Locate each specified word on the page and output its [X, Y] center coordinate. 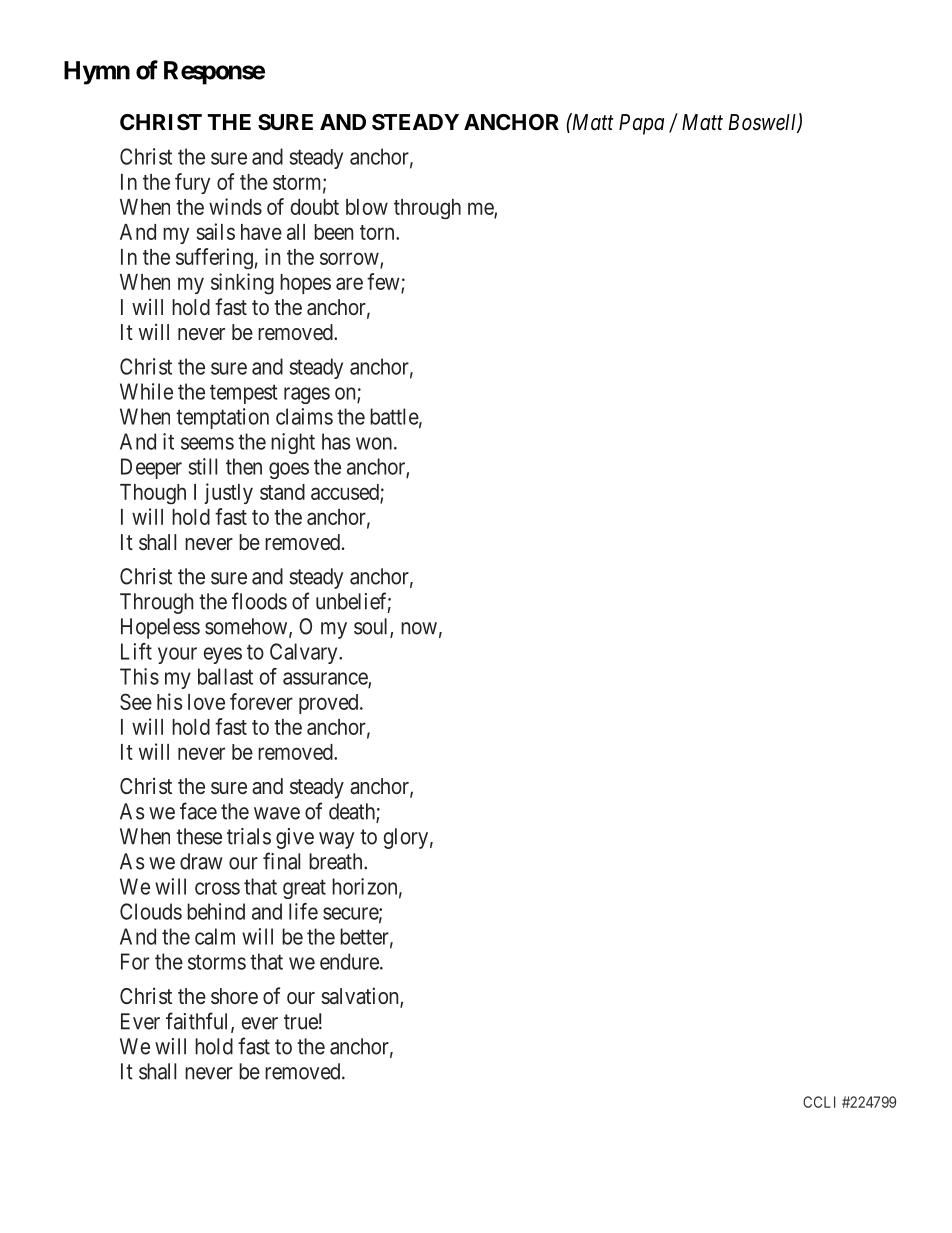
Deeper [151, 468]
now [419, 628]
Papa [641, 124]
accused [346, 493]
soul [372, 627]
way [336, 840]
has [336, 441]
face [198, 811]
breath [337, 861]
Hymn [97, 73]
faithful [199, 1022]
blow [367, 207]
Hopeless [160, 628]
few [384, 283]
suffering [214, 258]
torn [378, 232]
